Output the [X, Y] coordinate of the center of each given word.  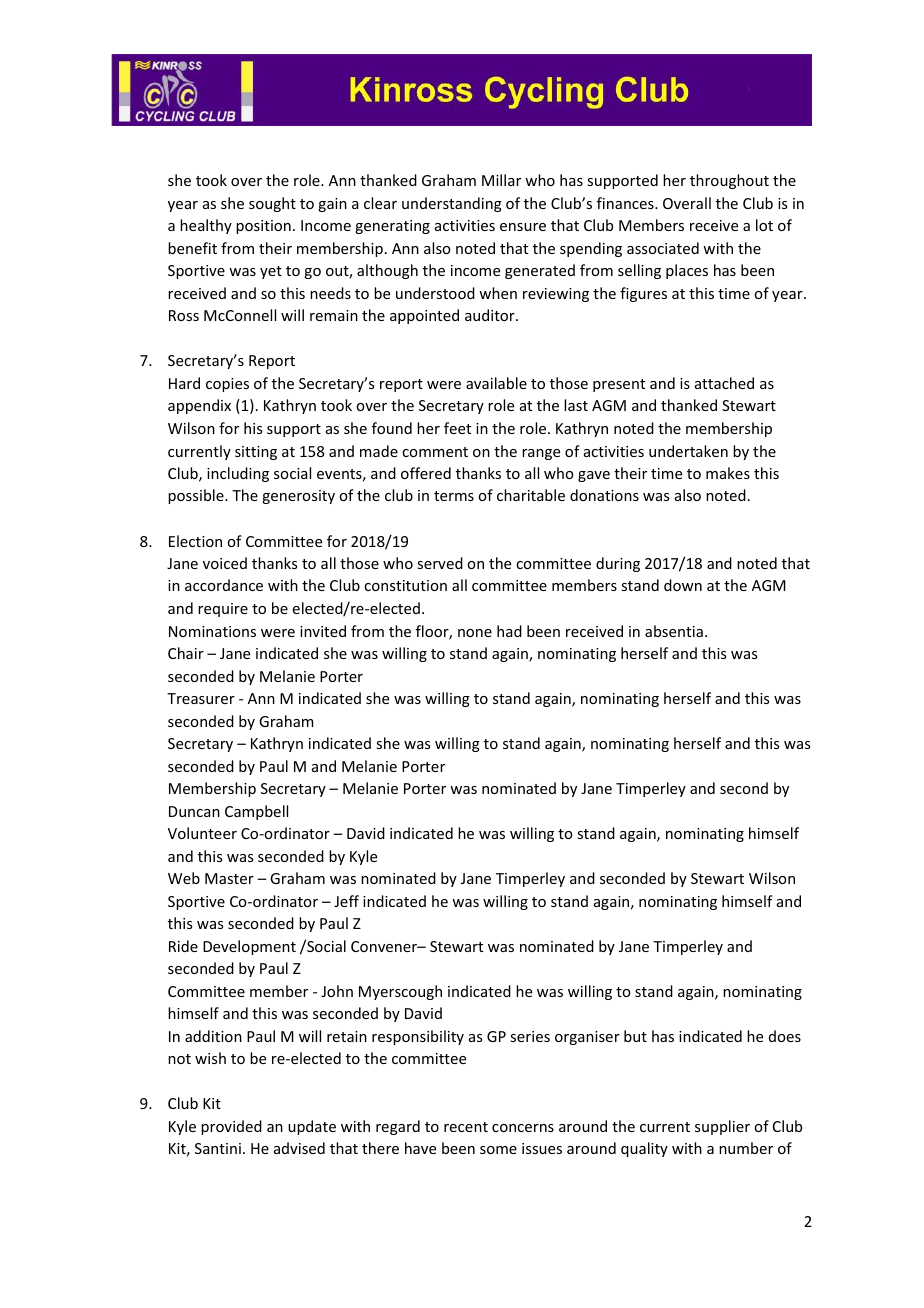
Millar [501, 180]
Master [229, 878]
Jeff [346, 901]
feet [457, 428]
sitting [256, 453]
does [785, 1036]
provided [231, 1127]
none [475, 633]
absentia [674, 631]
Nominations [212, 631]
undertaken [688, 451]
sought [272, 204]
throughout [729, 181]
